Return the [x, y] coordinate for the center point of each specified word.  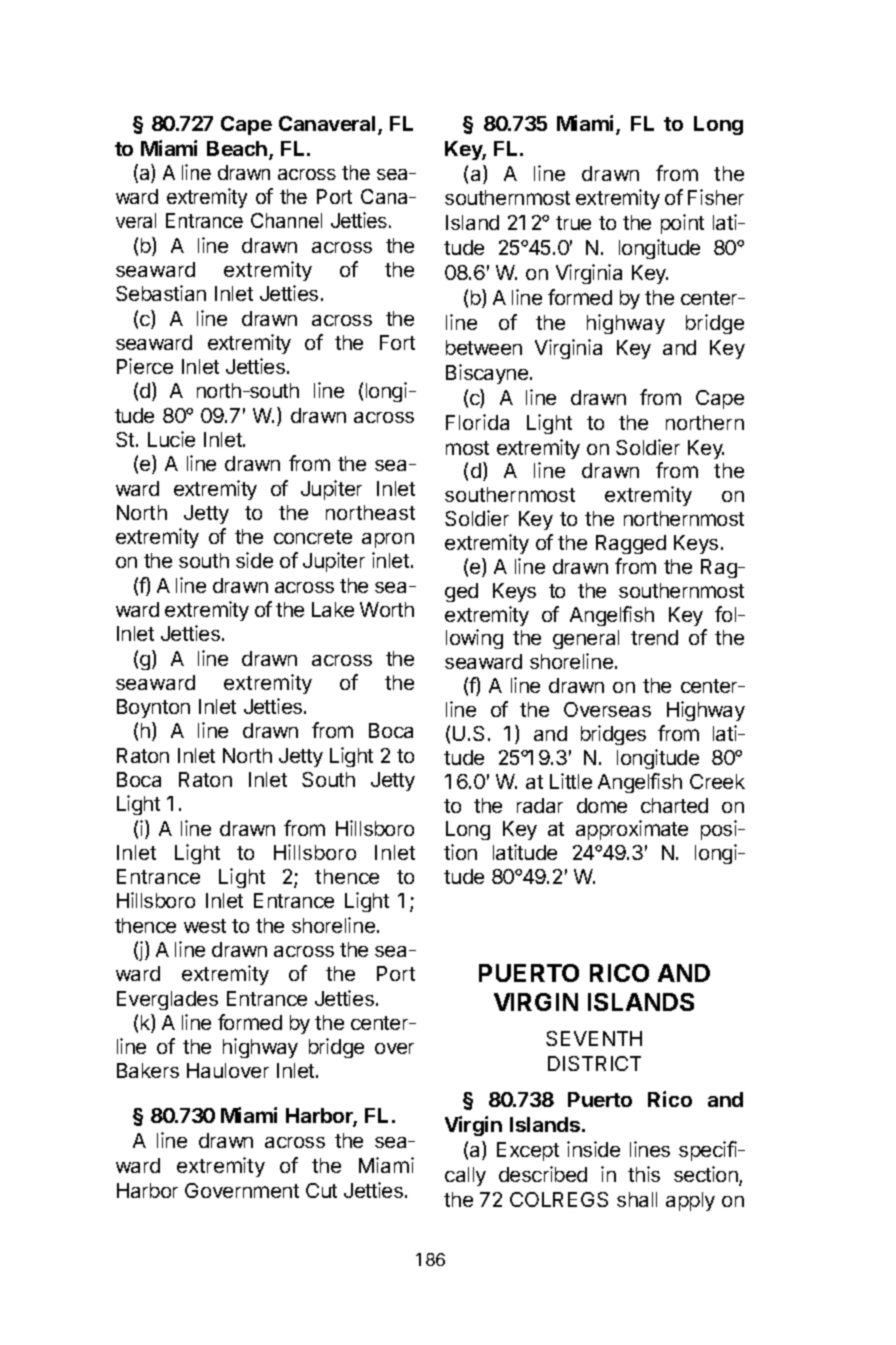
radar [540, 805]
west [205, 926]
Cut [321, 1190]
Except [528, 1151]
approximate [632, 830]
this [644, 1174]
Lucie [171, 439]
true [573, 223]
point [682, 224]
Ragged [631, 544]
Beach [237, 148]
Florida [477, 422]
